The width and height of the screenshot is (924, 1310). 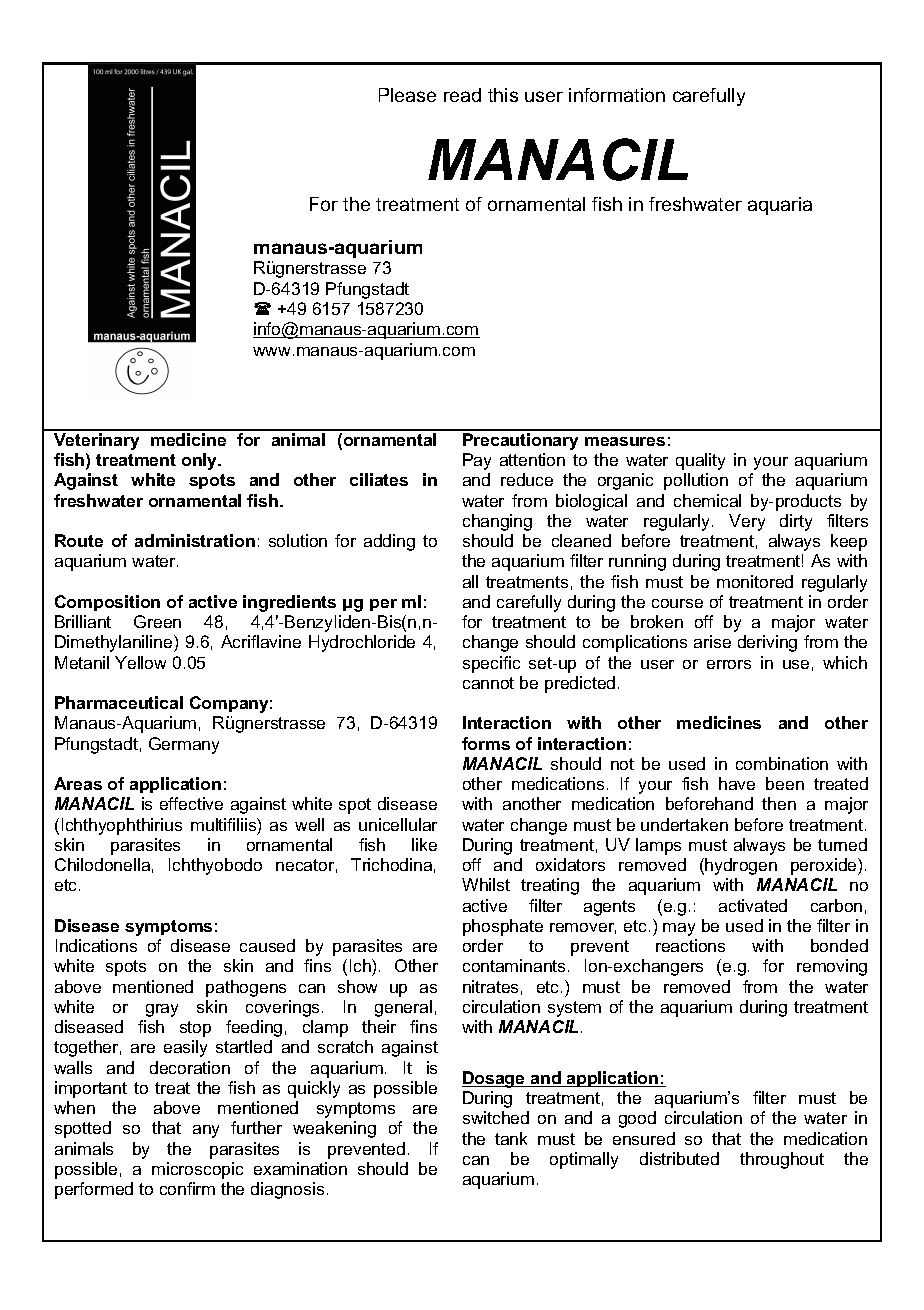 What do you see at coordinates (486, 884) in the screenshot?
I see `Whilst` at bounding box center [486, 884].
